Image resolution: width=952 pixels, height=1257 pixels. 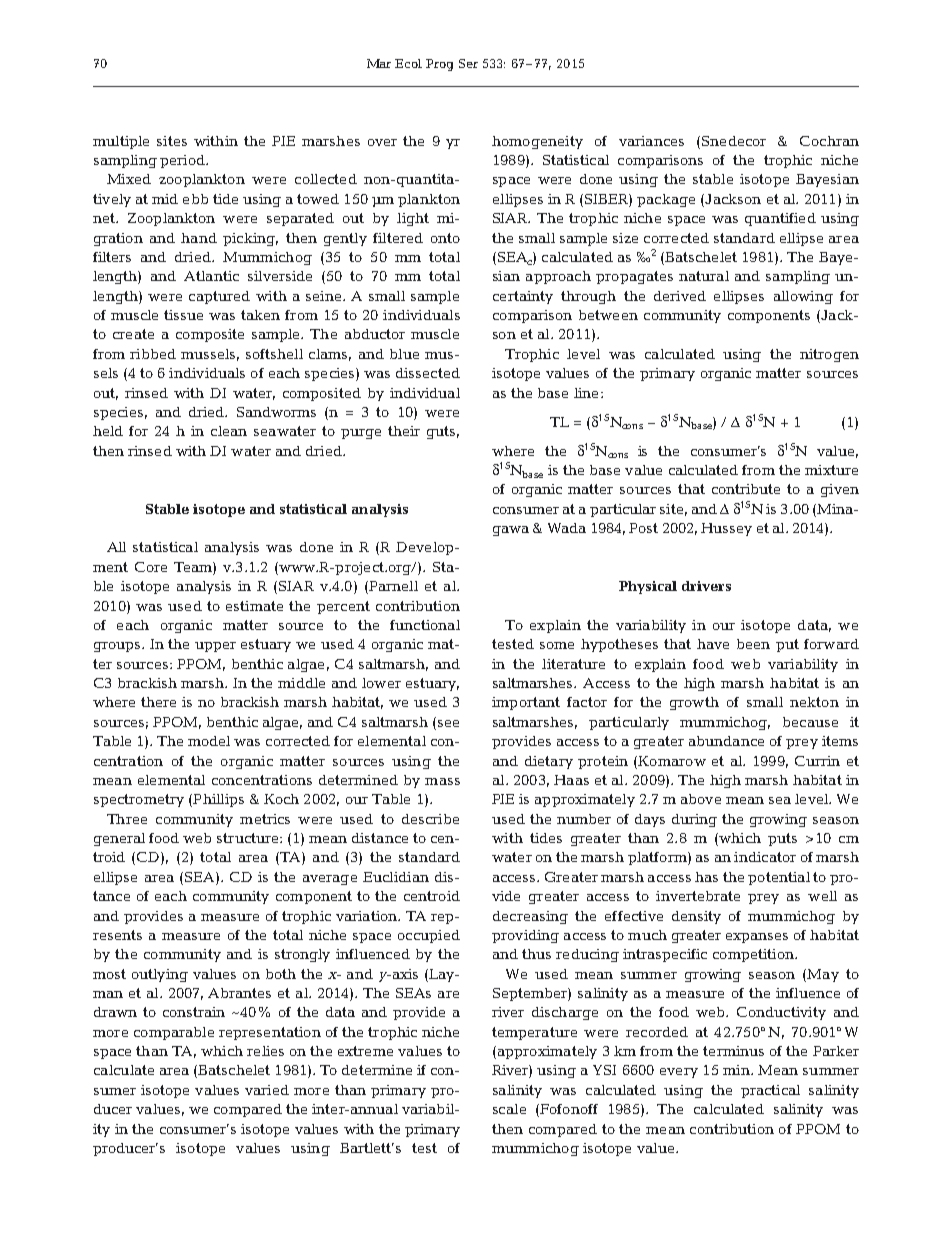 I want to click on clean, so click(x=229, y=431).
